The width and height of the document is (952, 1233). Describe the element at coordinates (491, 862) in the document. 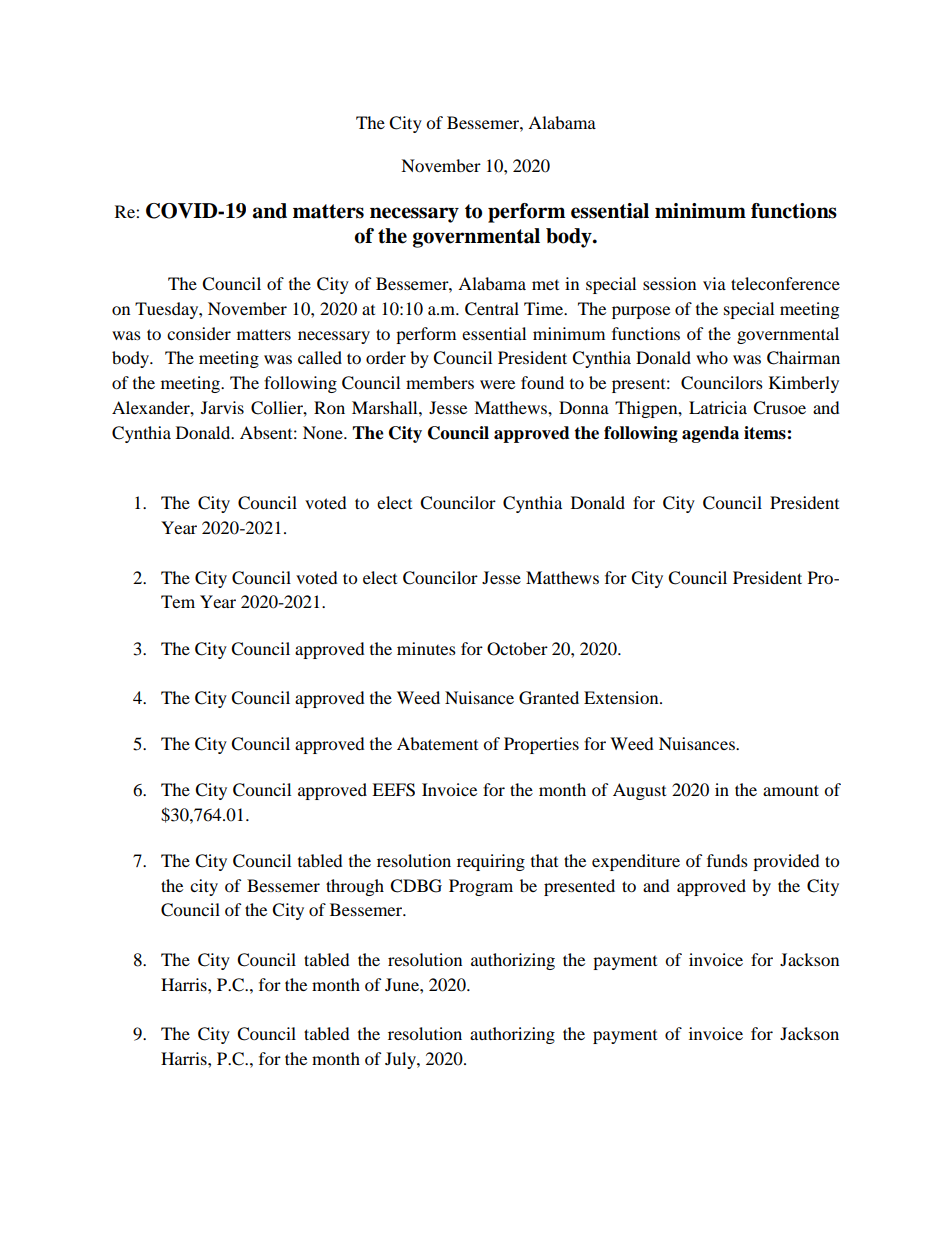

I see `requiring` at that location.
